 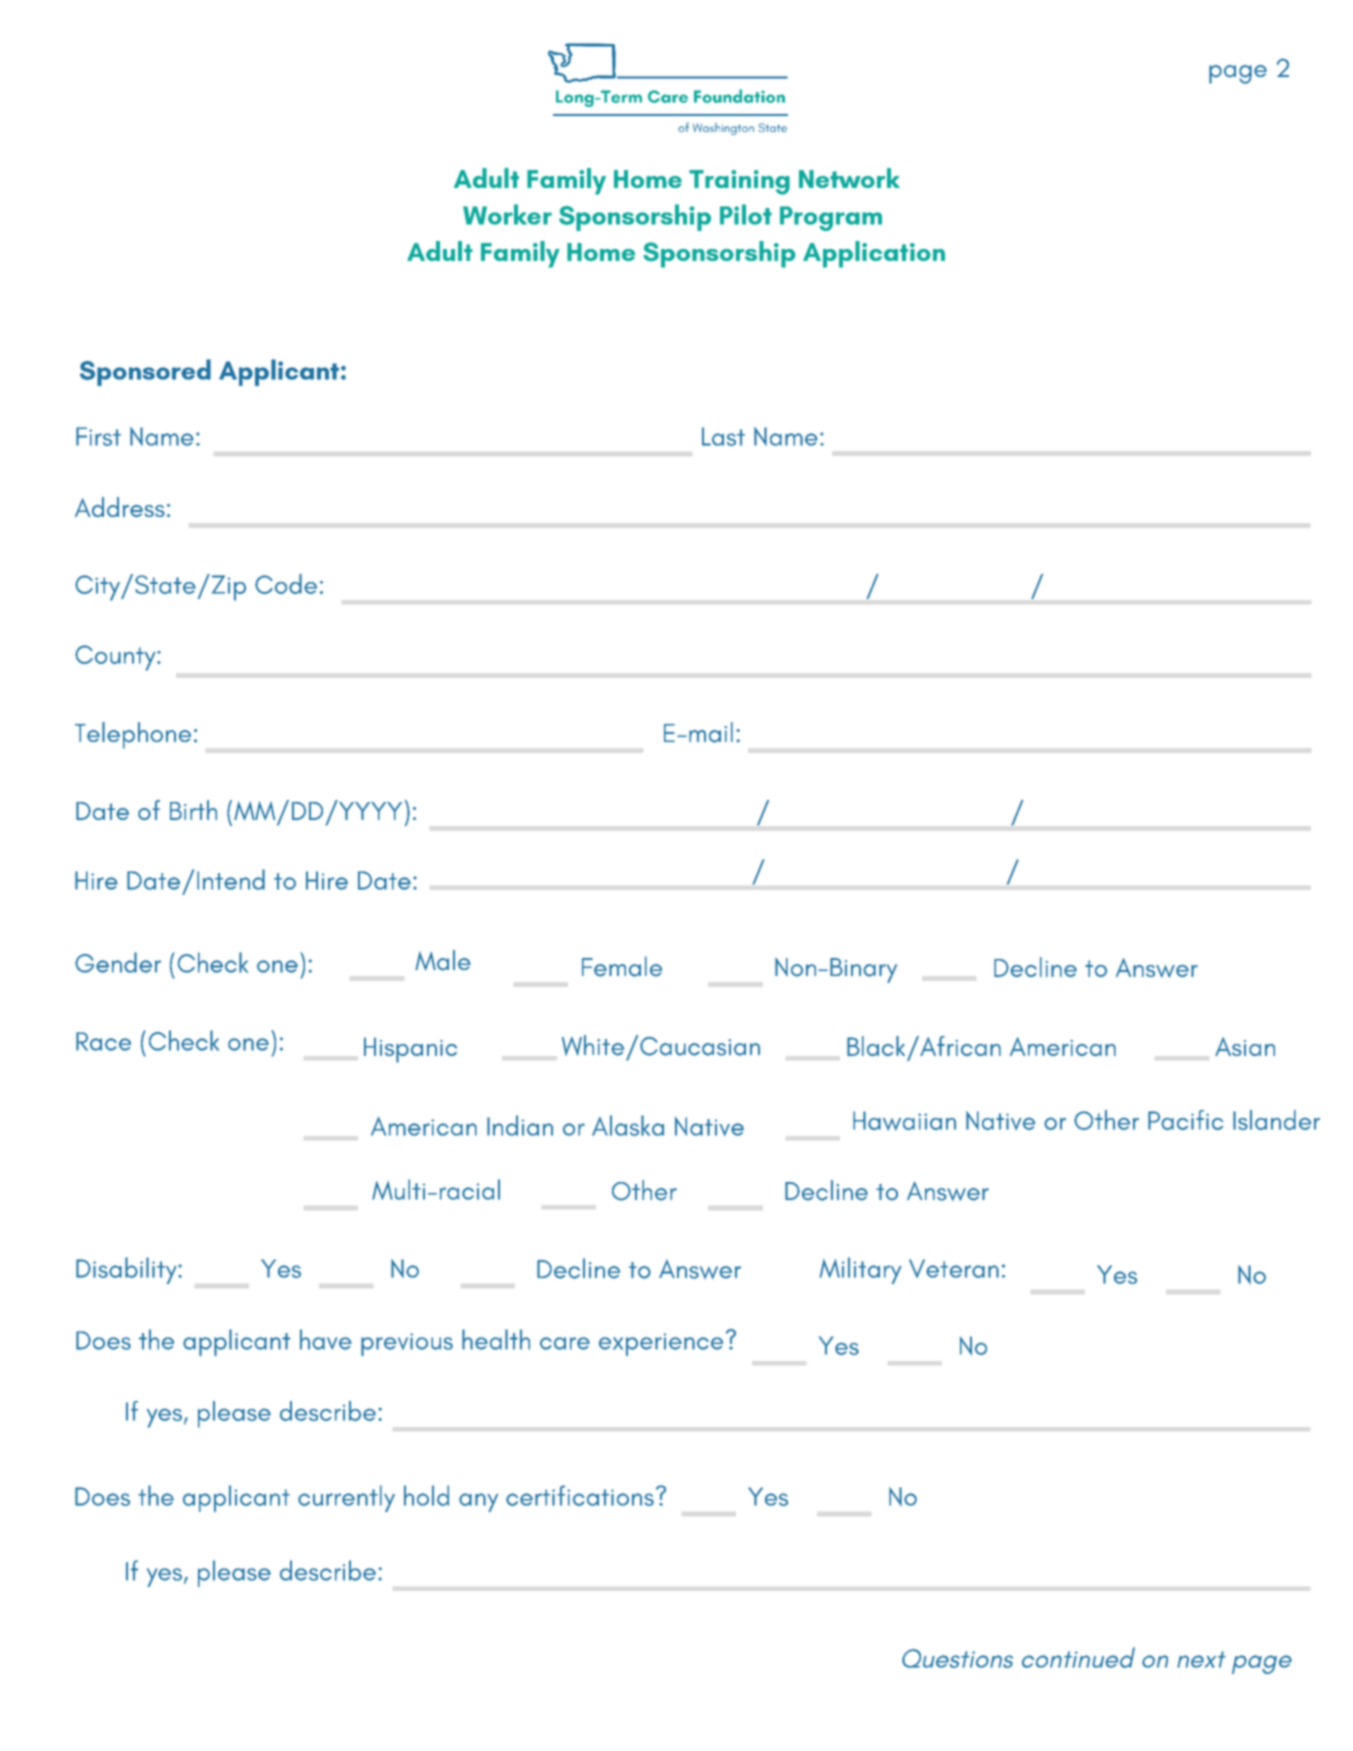 What do you see at coordinates (954, 1268) in the document?
I see `Veteran` at bounding box center [954, 1268].
